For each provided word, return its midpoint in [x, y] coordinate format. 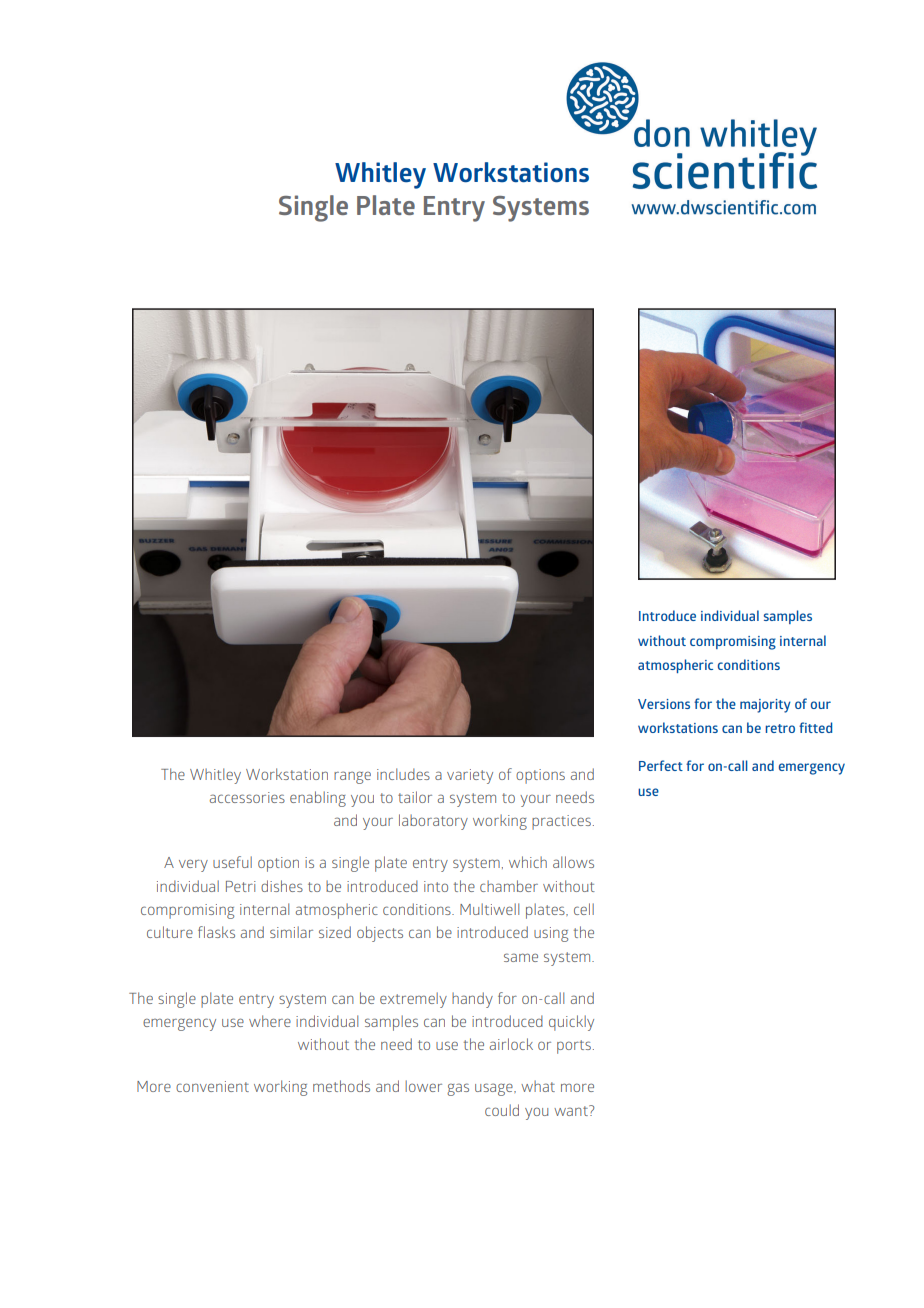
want [572, 1110]
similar [291, 932]
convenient [212, 1086]
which [528, 862]
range [352, 777]
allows [573, 862]
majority [765, 706]
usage [495, 1089]
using [551, 934]
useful [232, 862]
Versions [664, 704]
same [521, 957]
